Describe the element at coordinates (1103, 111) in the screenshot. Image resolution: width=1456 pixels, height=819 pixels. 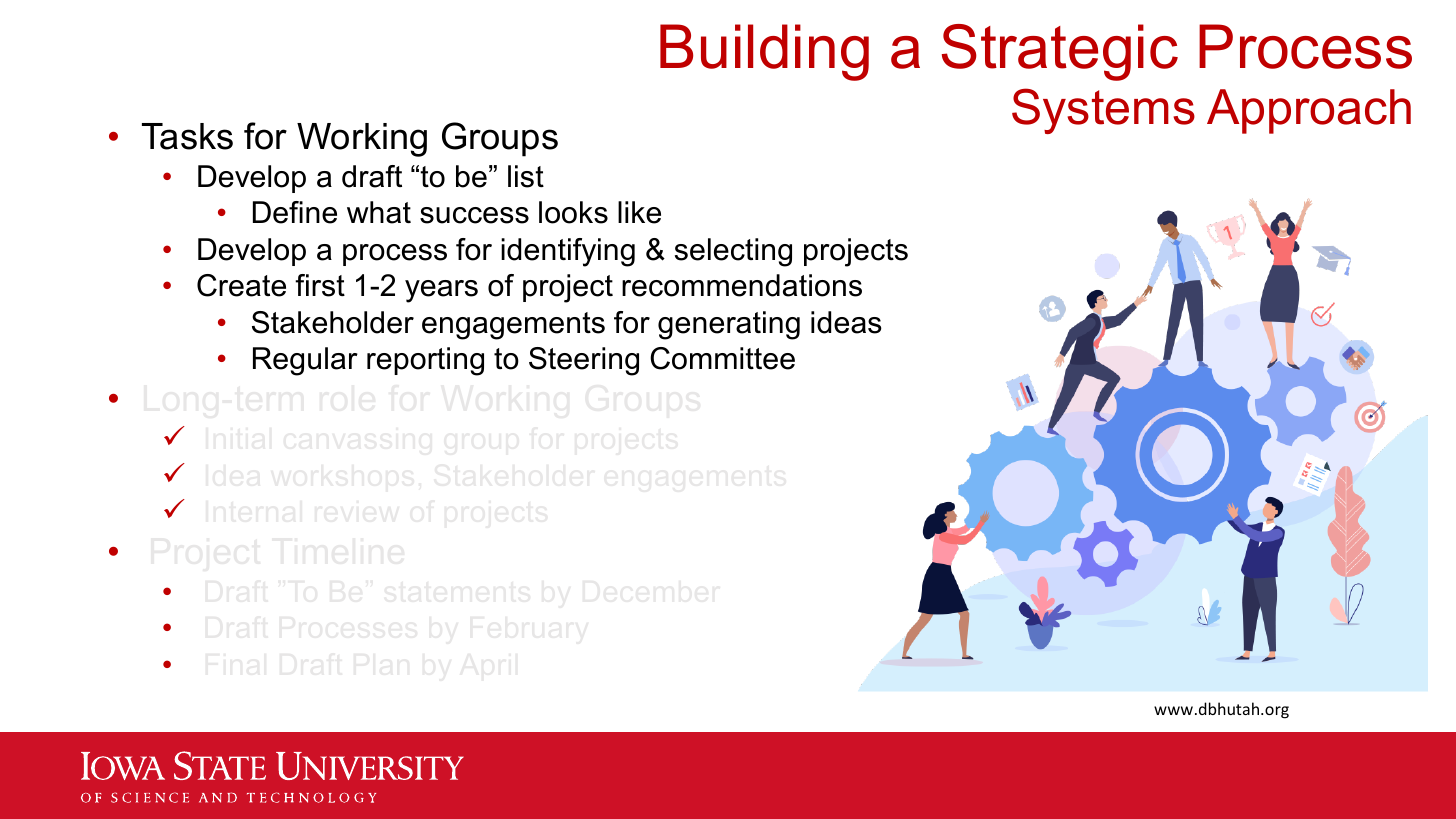
I see `Systems` at that location.
